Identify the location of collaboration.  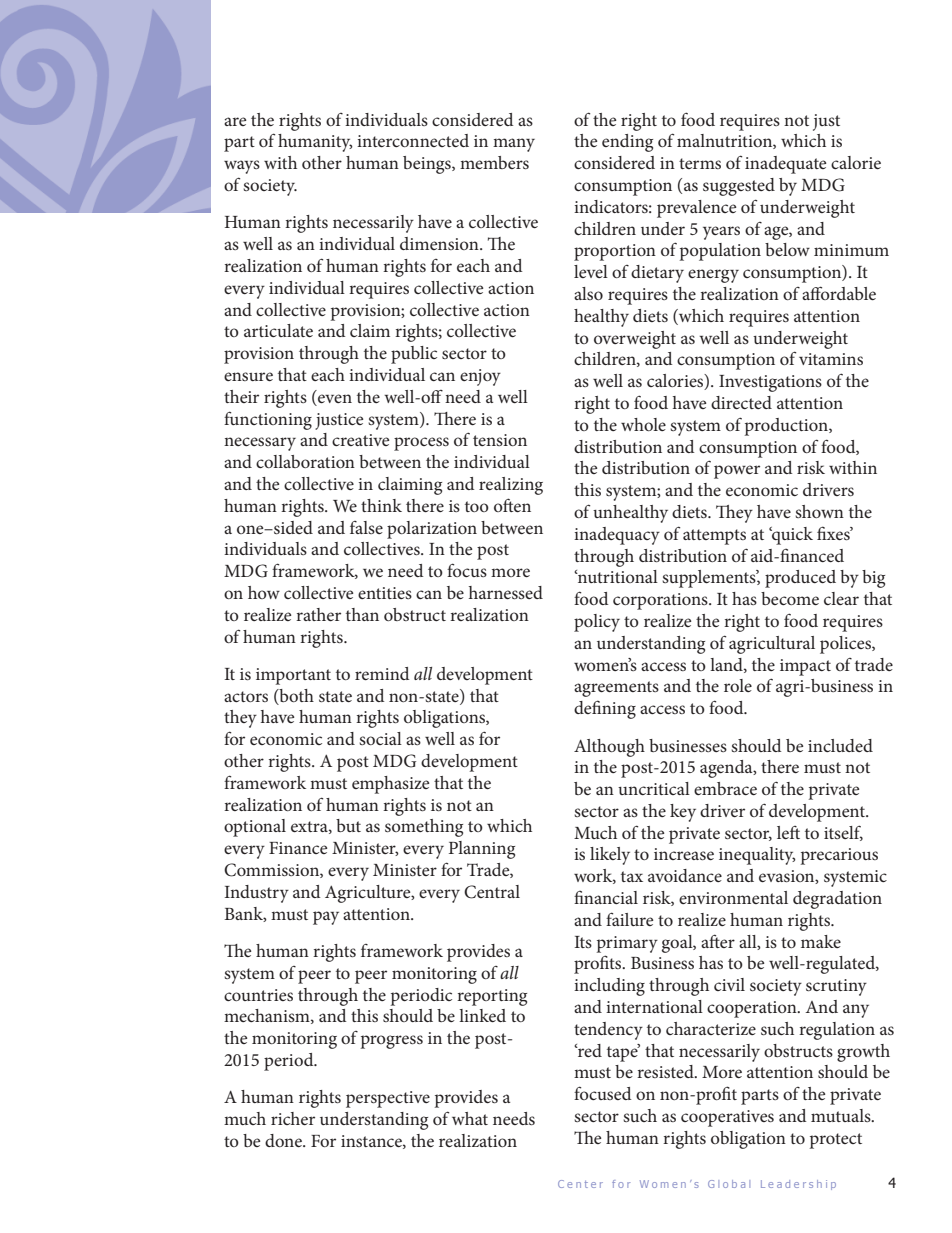
(305, 461).
